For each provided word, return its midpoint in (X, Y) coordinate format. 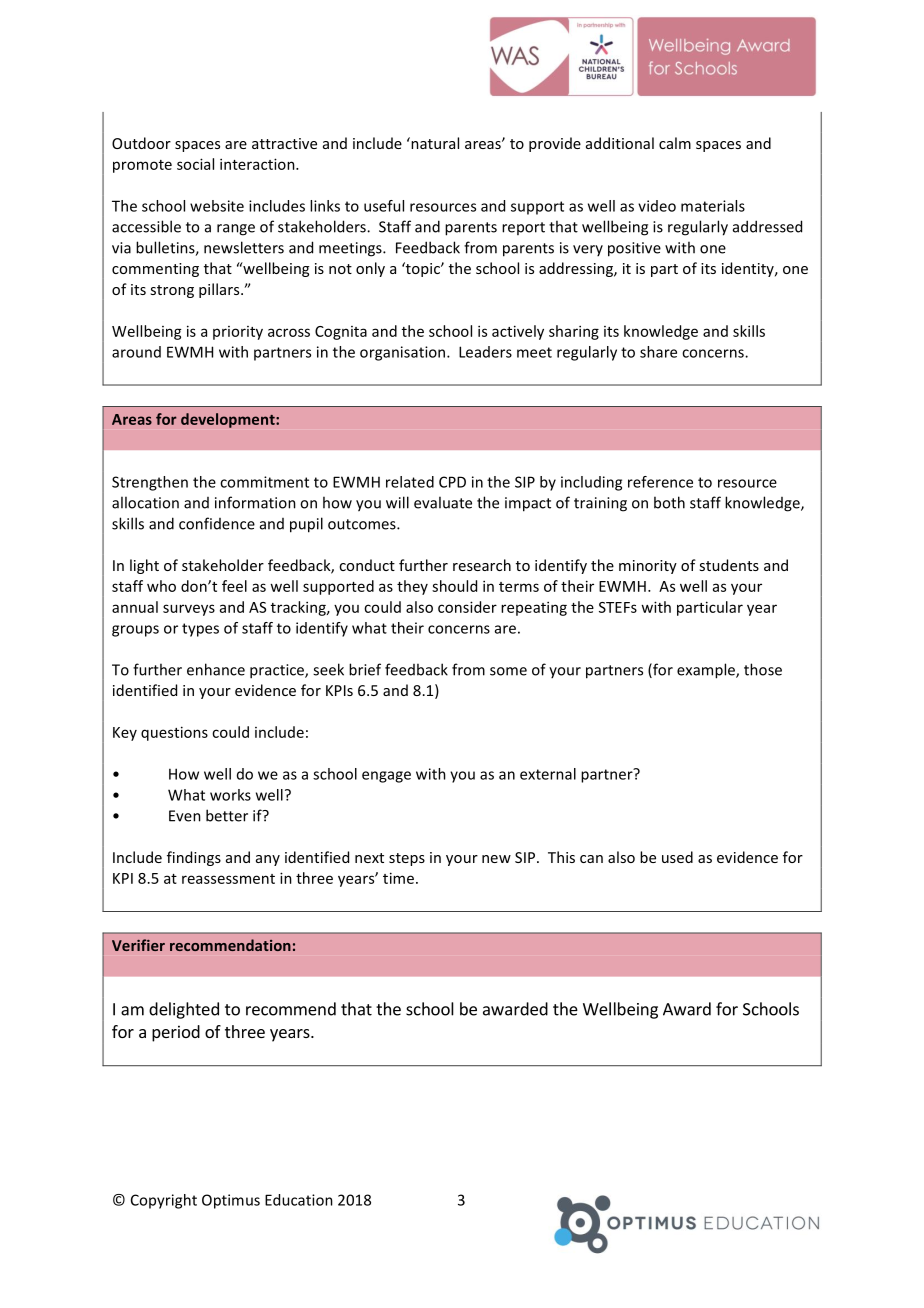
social (195, 164)
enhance (216, 669)
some (508, 671)
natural (434, 143)
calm (675, 143)
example (707, 671)
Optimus (231, 1201)
